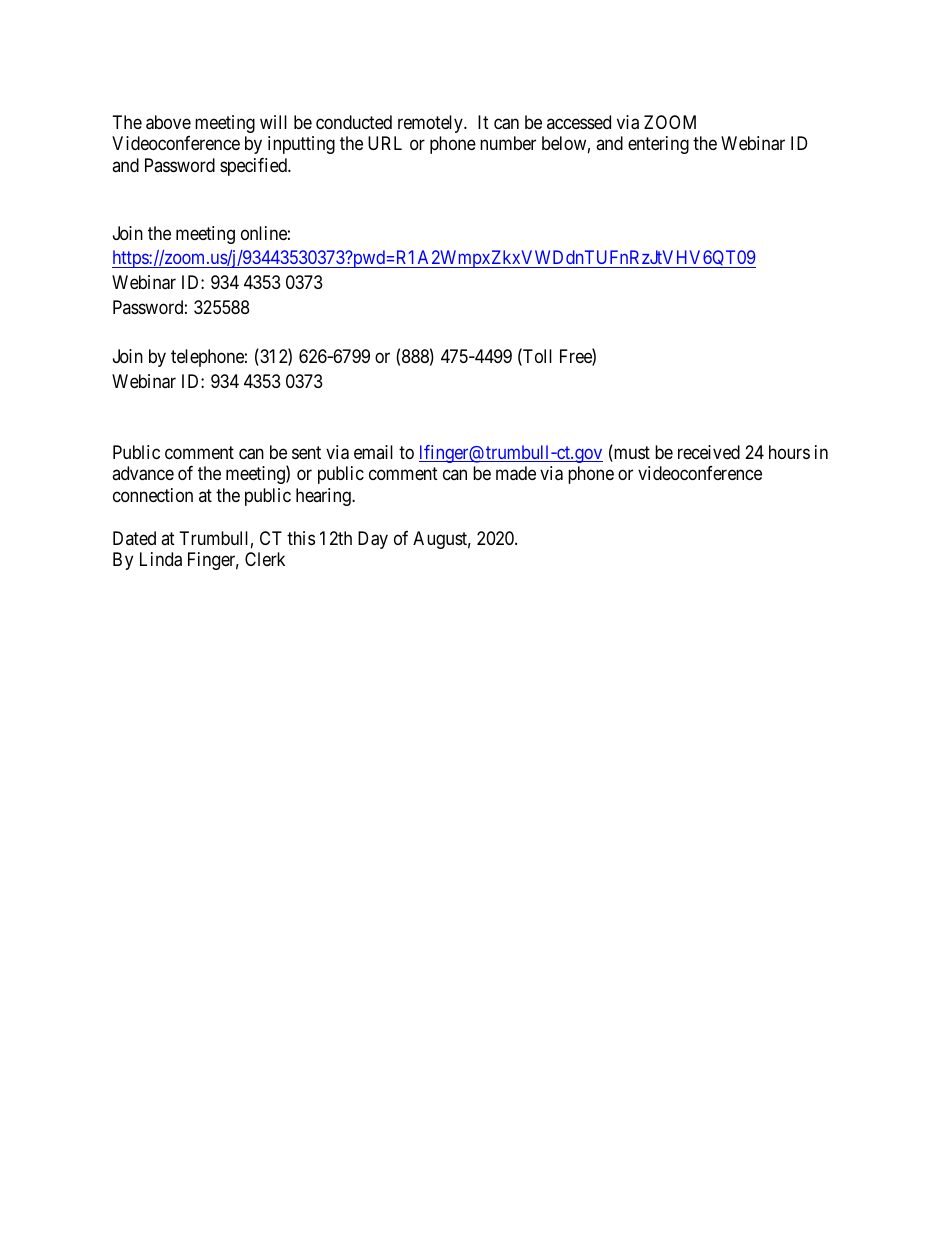  What do you see at coordinates (265, 559) in the page?
I see `Clerk` at bounding box center [265, 559].
